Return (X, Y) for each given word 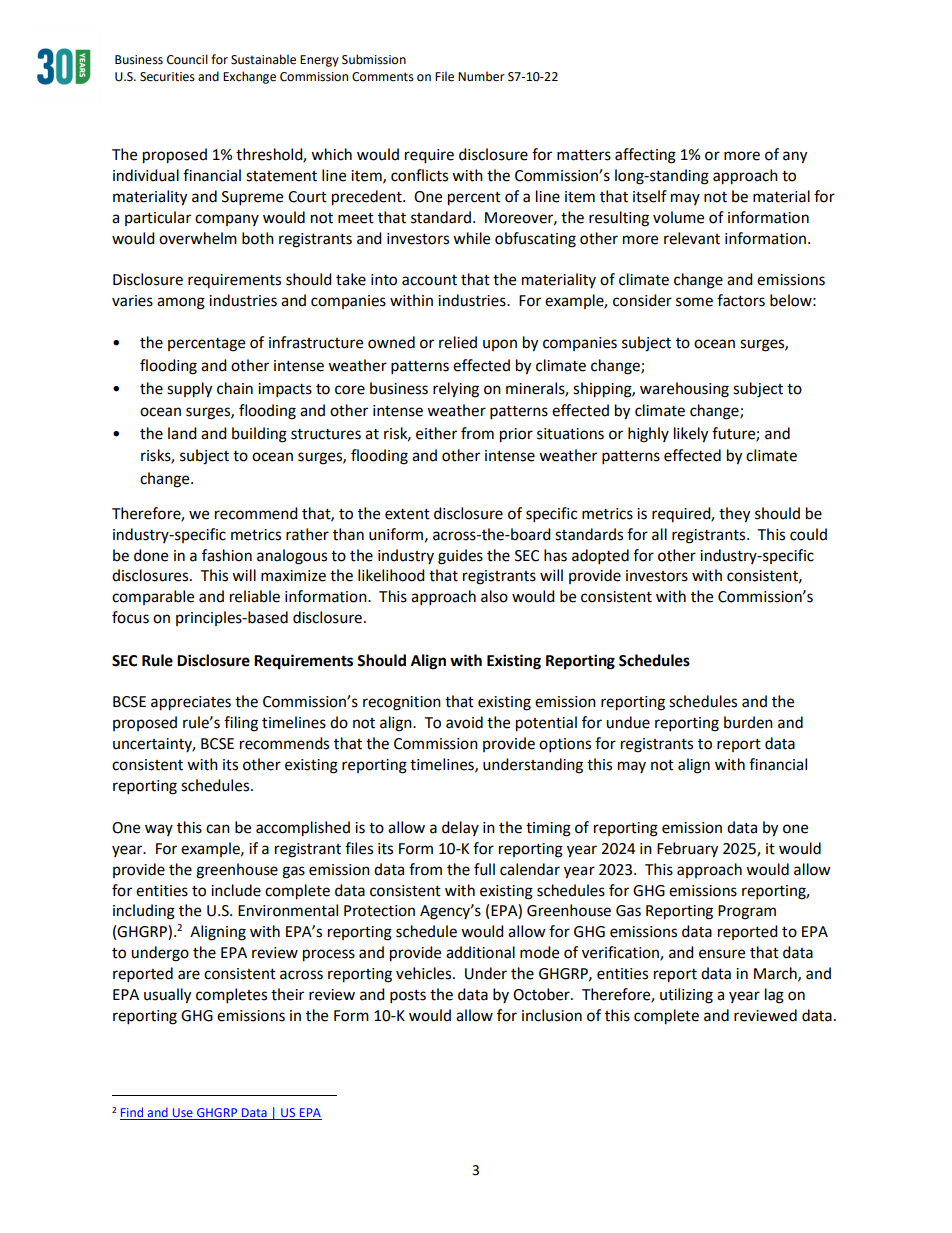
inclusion (552, 1015)
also (494, 596)
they (734, 515)
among (181, 303)
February (687, 850)
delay (460, 828)
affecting (645, 156)
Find (132, 1113)
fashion (227, 555)
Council (187, 59)
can (218, 829)
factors (741, 300)
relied (458, 342)
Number (481, 76)
